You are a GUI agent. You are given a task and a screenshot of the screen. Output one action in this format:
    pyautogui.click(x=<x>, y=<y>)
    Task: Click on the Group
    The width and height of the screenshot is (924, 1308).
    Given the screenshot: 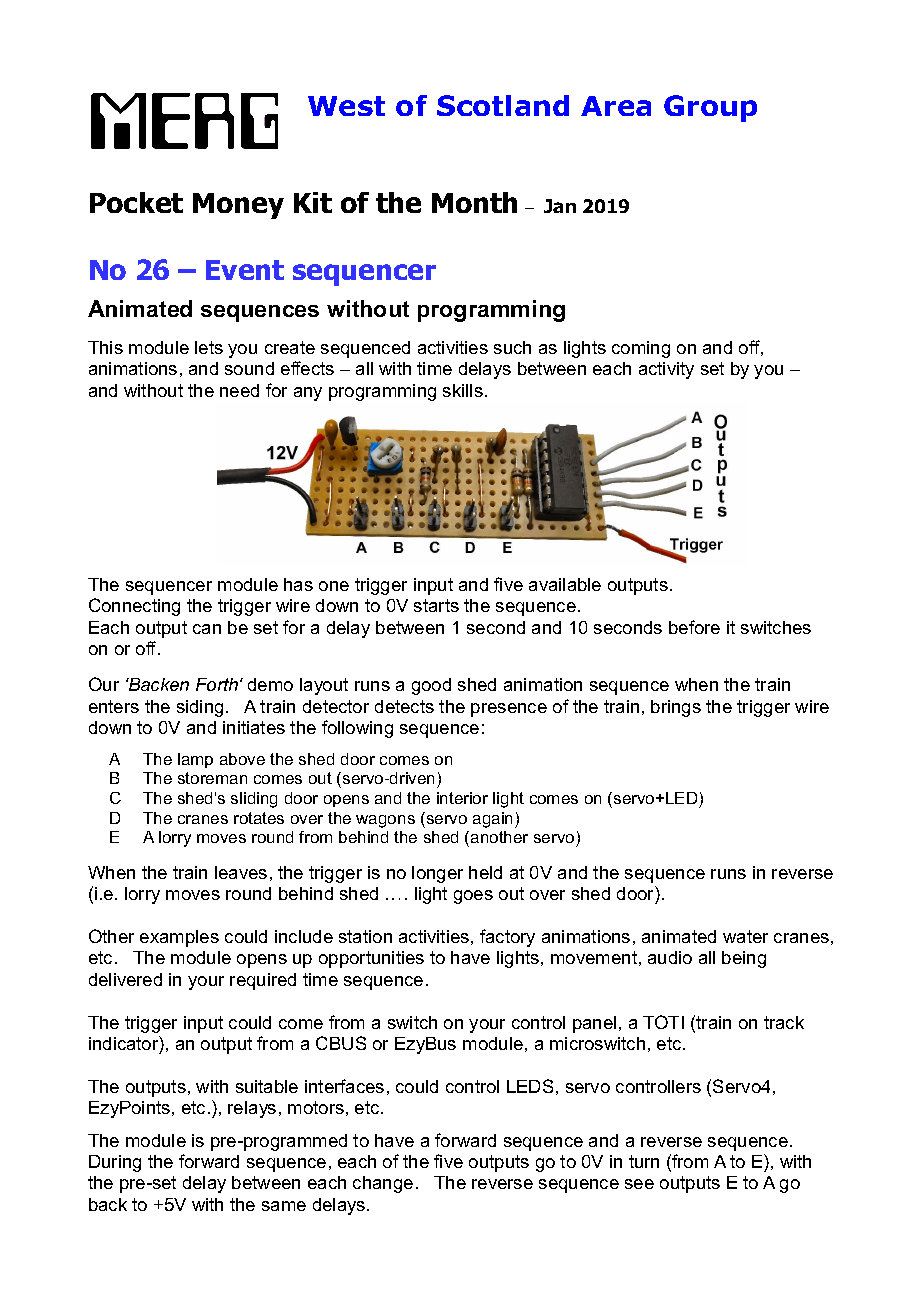 What is the action you would take?
    pyautogui.click(x=710, y=108)
